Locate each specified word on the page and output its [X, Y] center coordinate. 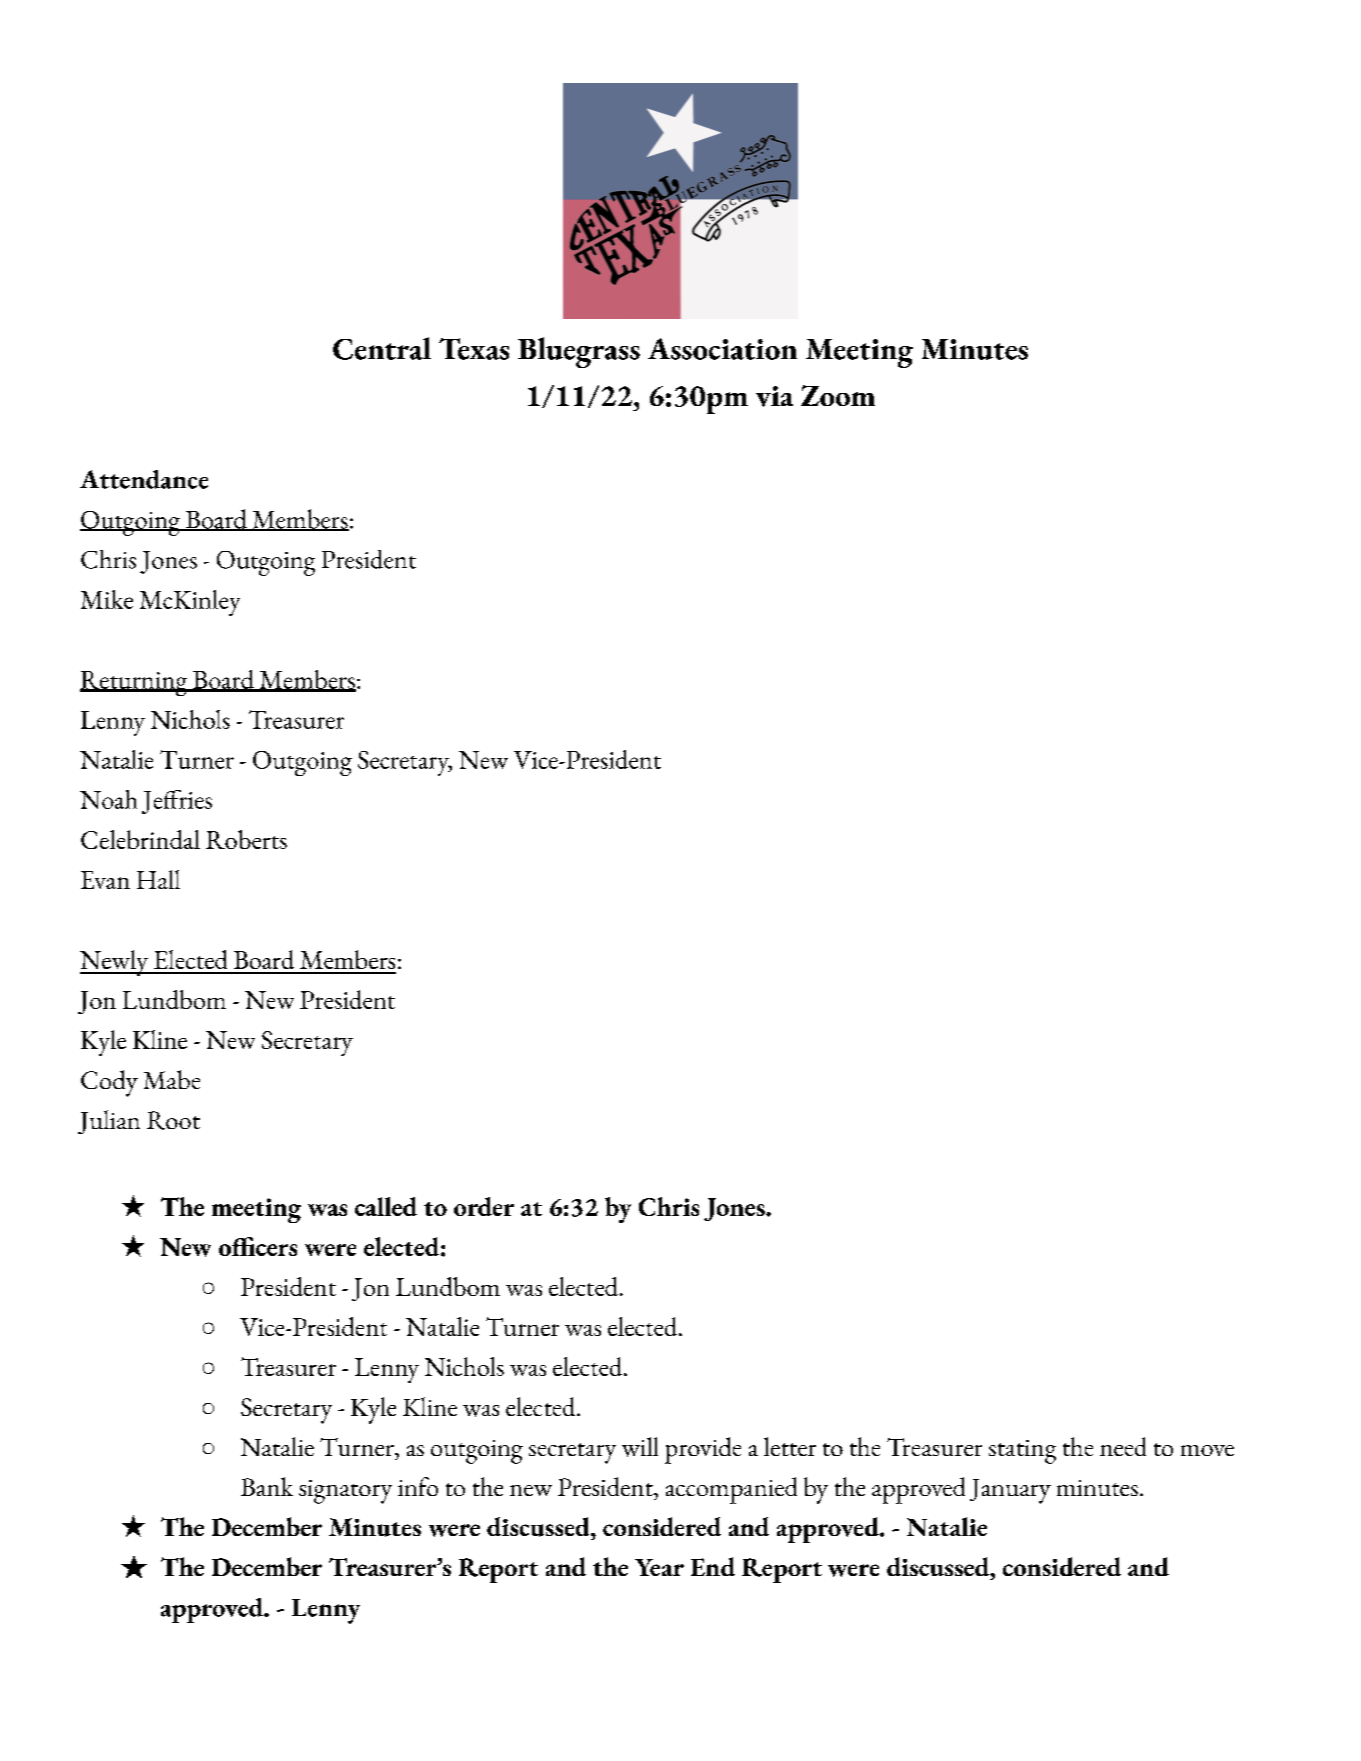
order [484, 1206]
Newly [115, 963]
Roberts [246, 839]
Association [722, 349]
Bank [267, 1486]
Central [382, 348]
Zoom [838, 395]
